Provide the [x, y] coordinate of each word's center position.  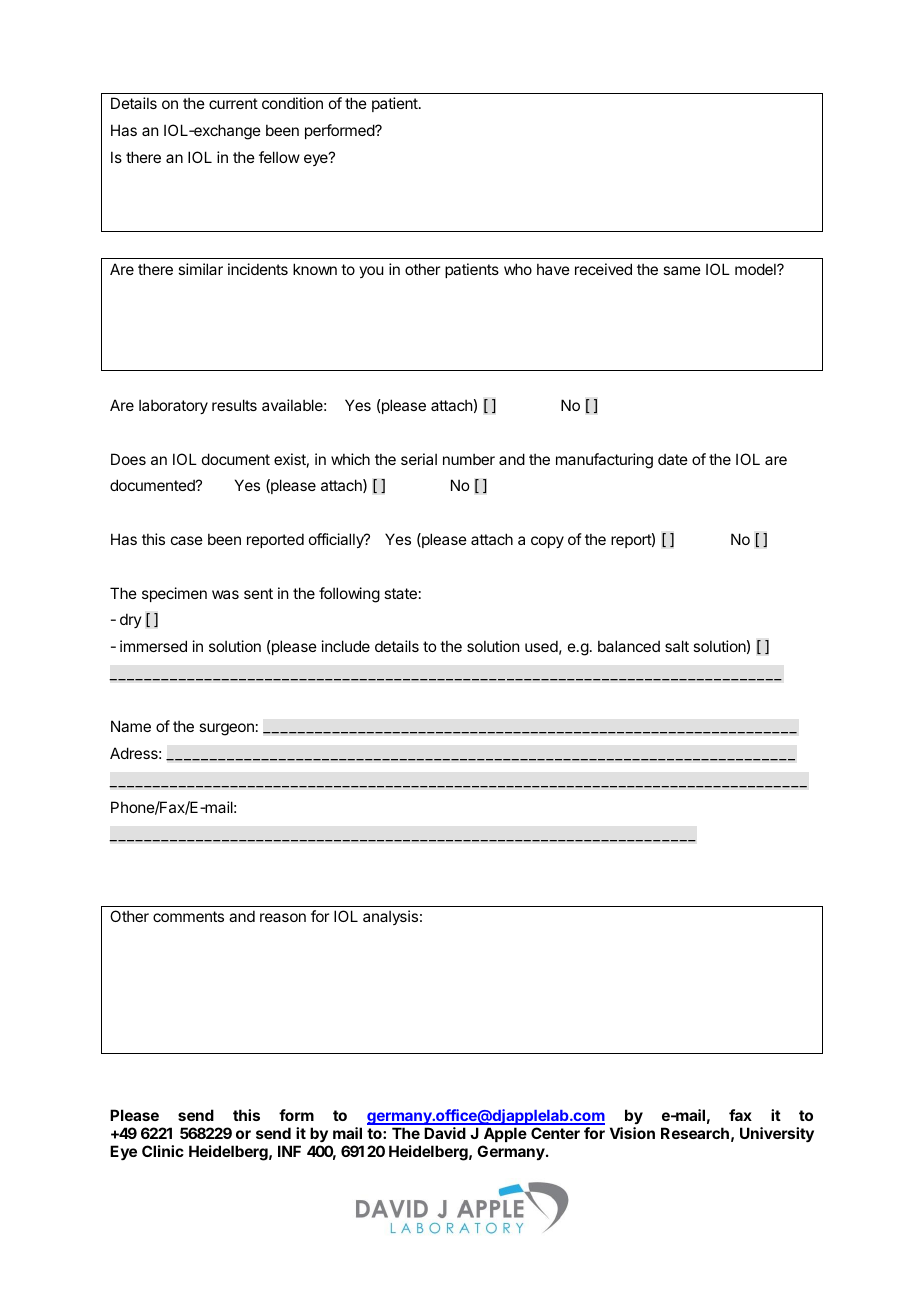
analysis [390, 917]
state [400, 593]
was [225, 594]
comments [188, 916]
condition [292, 103]
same [682, 270]
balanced [629, 646]
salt [677, 646]
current [233, 103]
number [469, 459]
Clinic [163, 1151]
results [234, 405]
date [673, 459]
